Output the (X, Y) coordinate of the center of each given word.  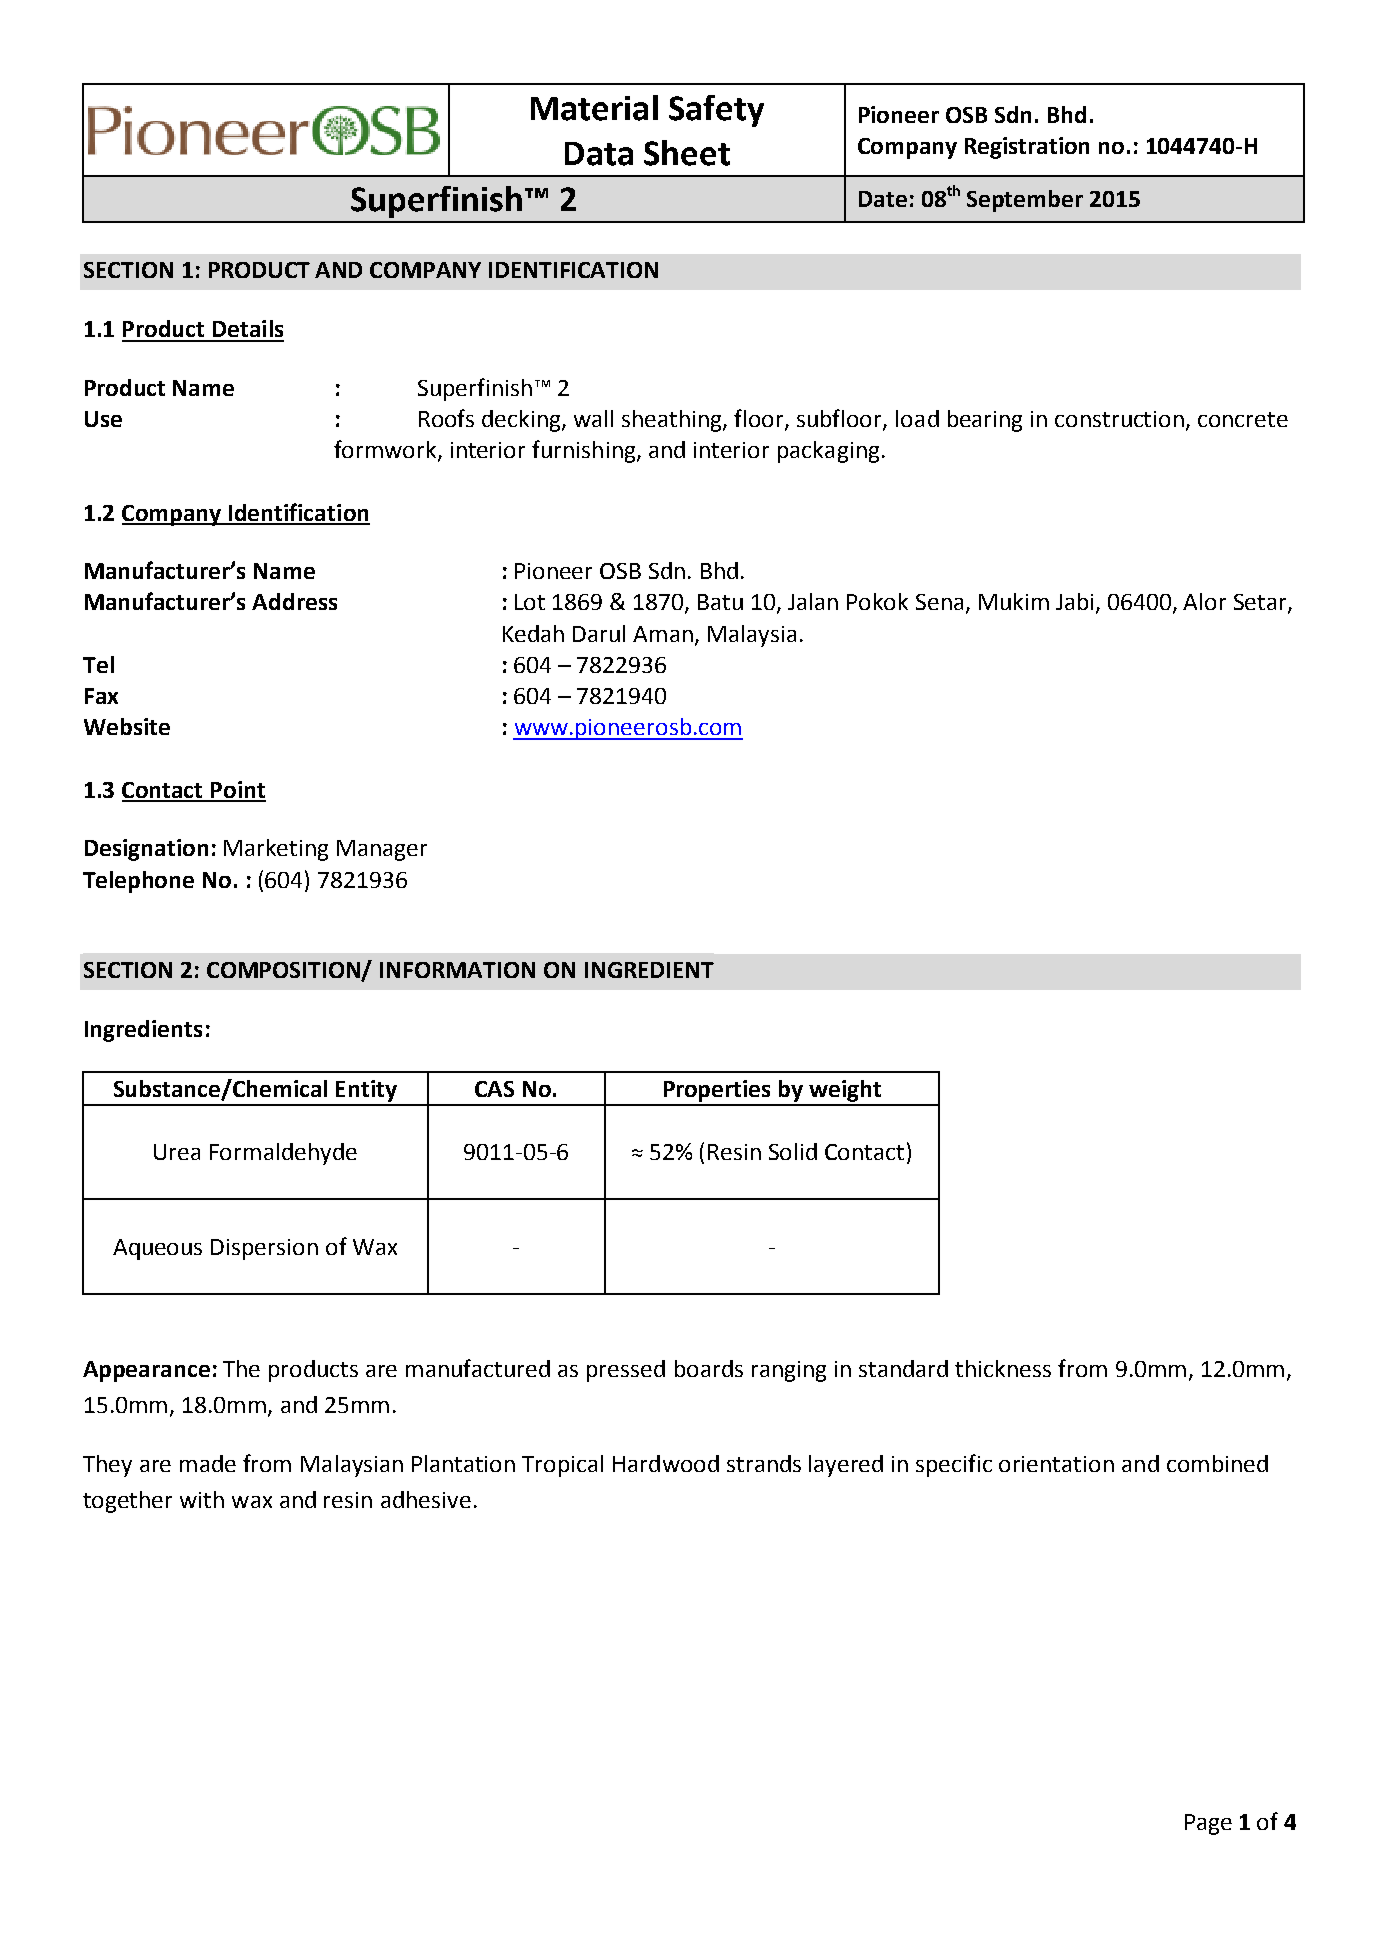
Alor (1204, 601)
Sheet (687, 153)
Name (203, 388)
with (202, 1499)
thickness (1003, 1368)
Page (1208, 1824)
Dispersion (264, 1249)
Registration (1027, 148)
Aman (663, 634)
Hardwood (666, 1463)
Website (127, 726)
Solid (793, 1151)
